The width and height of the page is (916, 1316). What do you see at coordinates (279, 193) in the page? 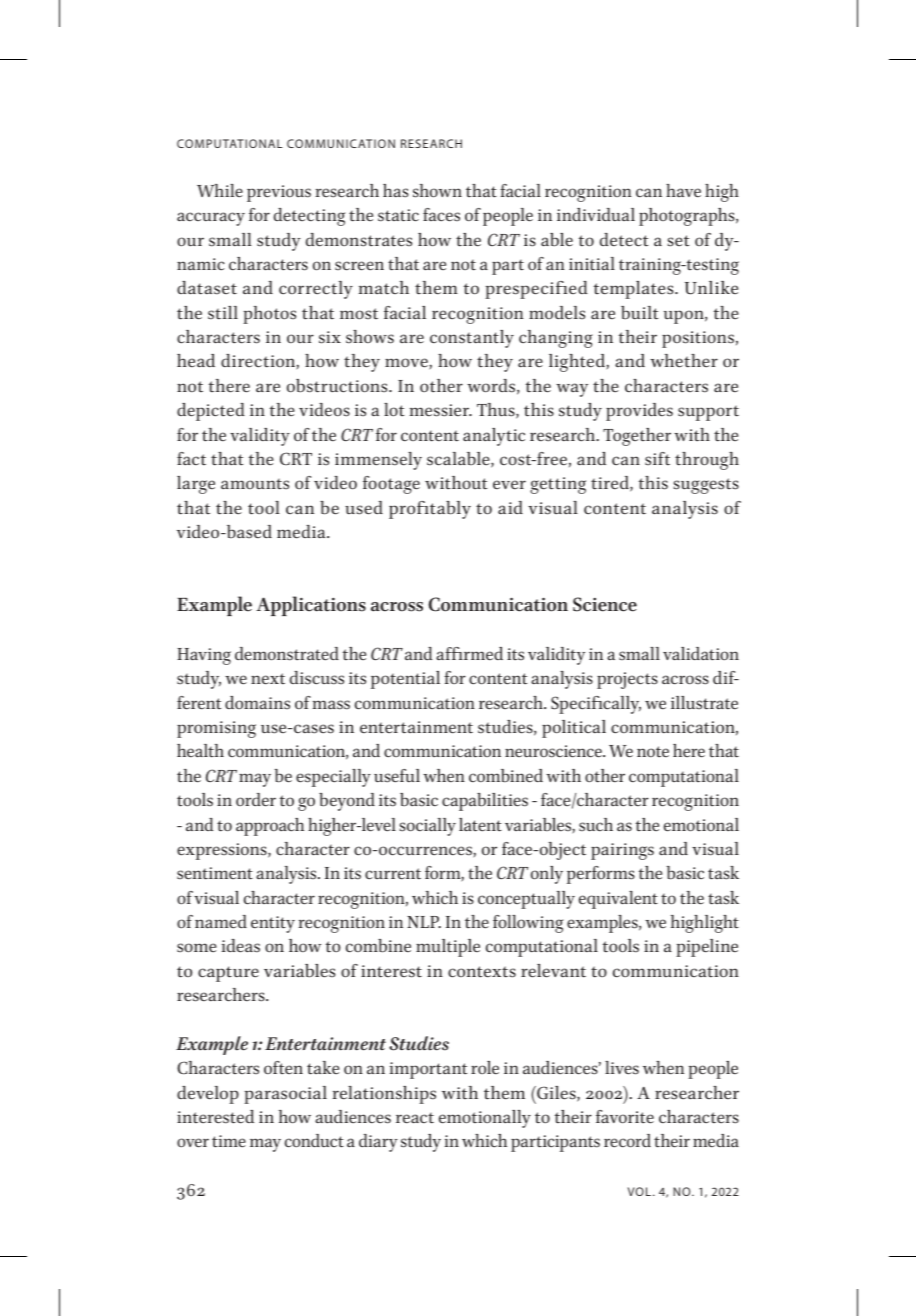
I see `previous` at bounding box center [279, 193].
